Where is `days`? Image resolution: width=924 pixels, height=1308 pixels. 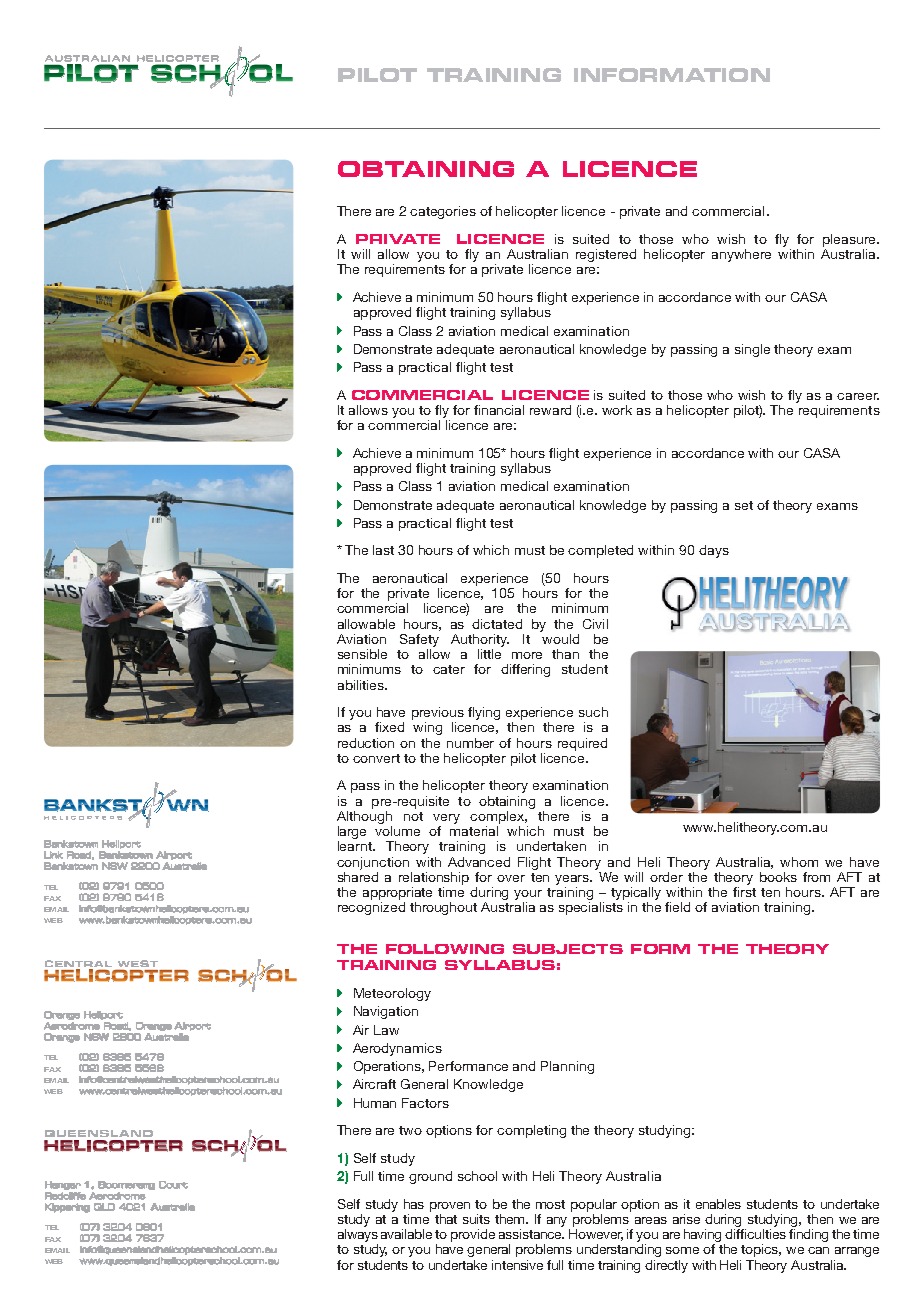 days is located at coordinates (714, 551).
